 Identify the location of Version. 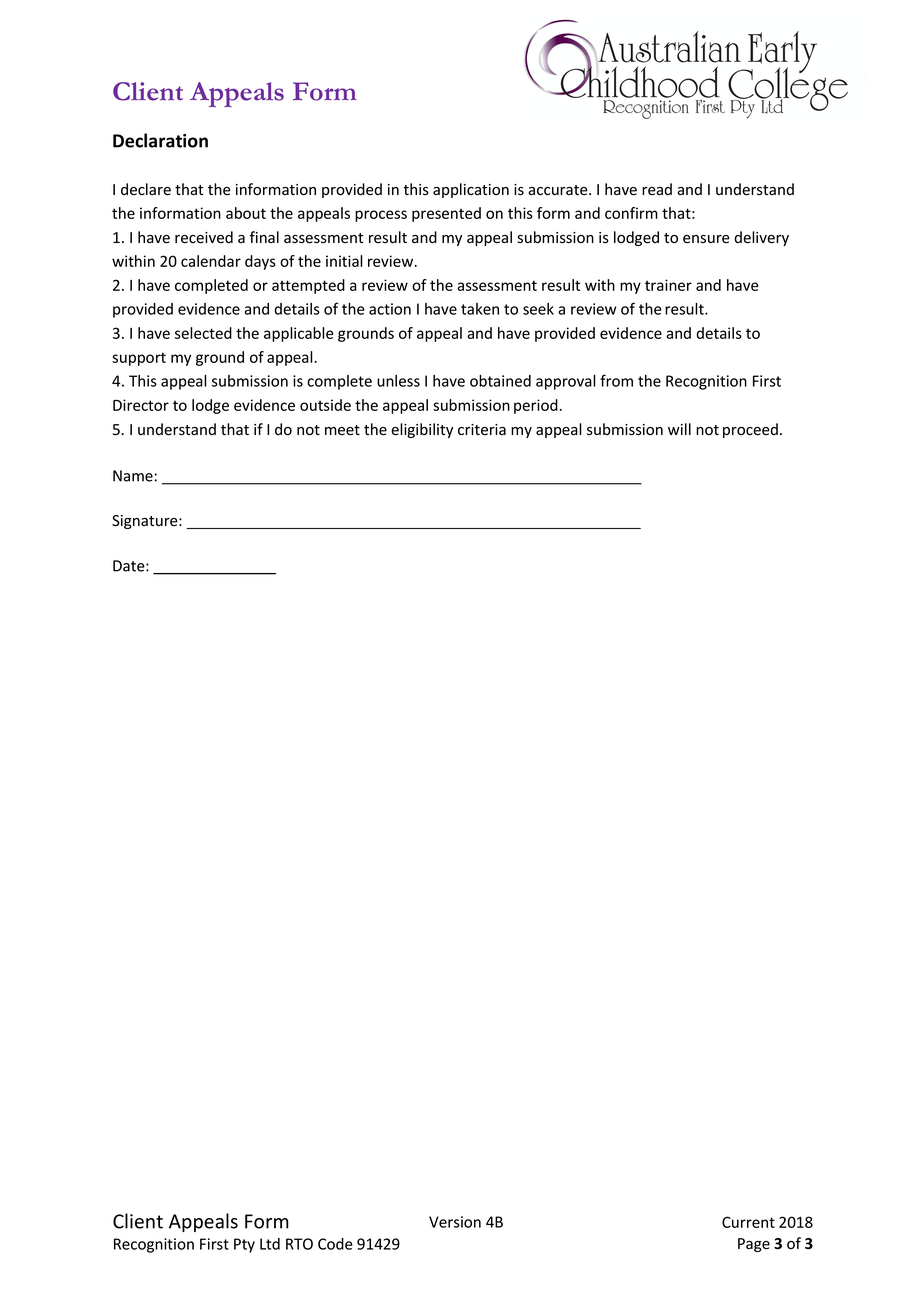
(455, 1222).
